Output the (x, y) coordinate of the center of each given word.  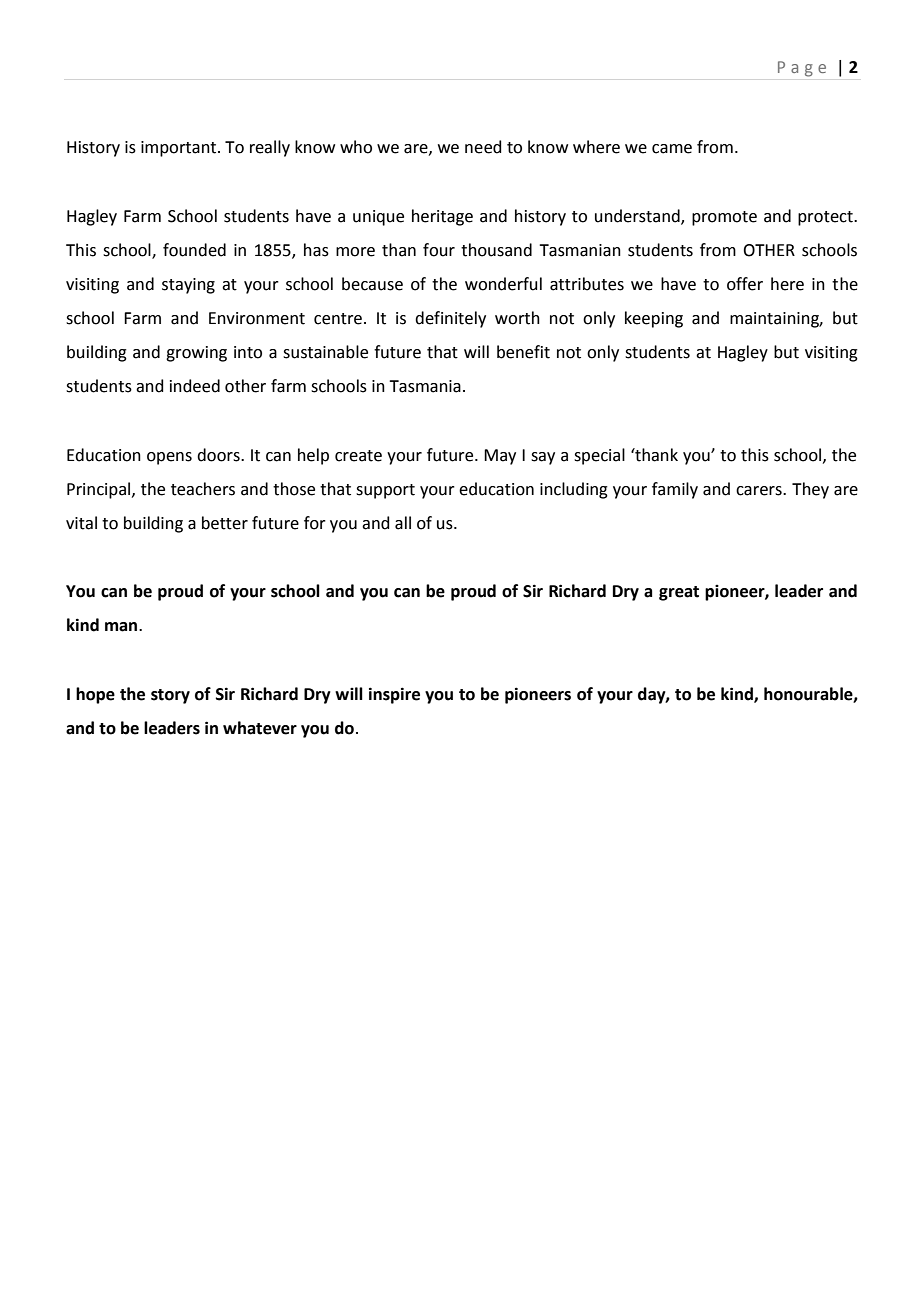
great (679, 593)
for (315, 523)
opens (169, 458)
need (483, 147)
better (225, 523)
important (178, 149)
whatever (260, 728)
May (500, 457)
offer (745, 284)
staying (188, 286)
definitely (450, 319)
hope (95, 695)
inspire (394, 695)
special (599, 456)
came (672, 149)
